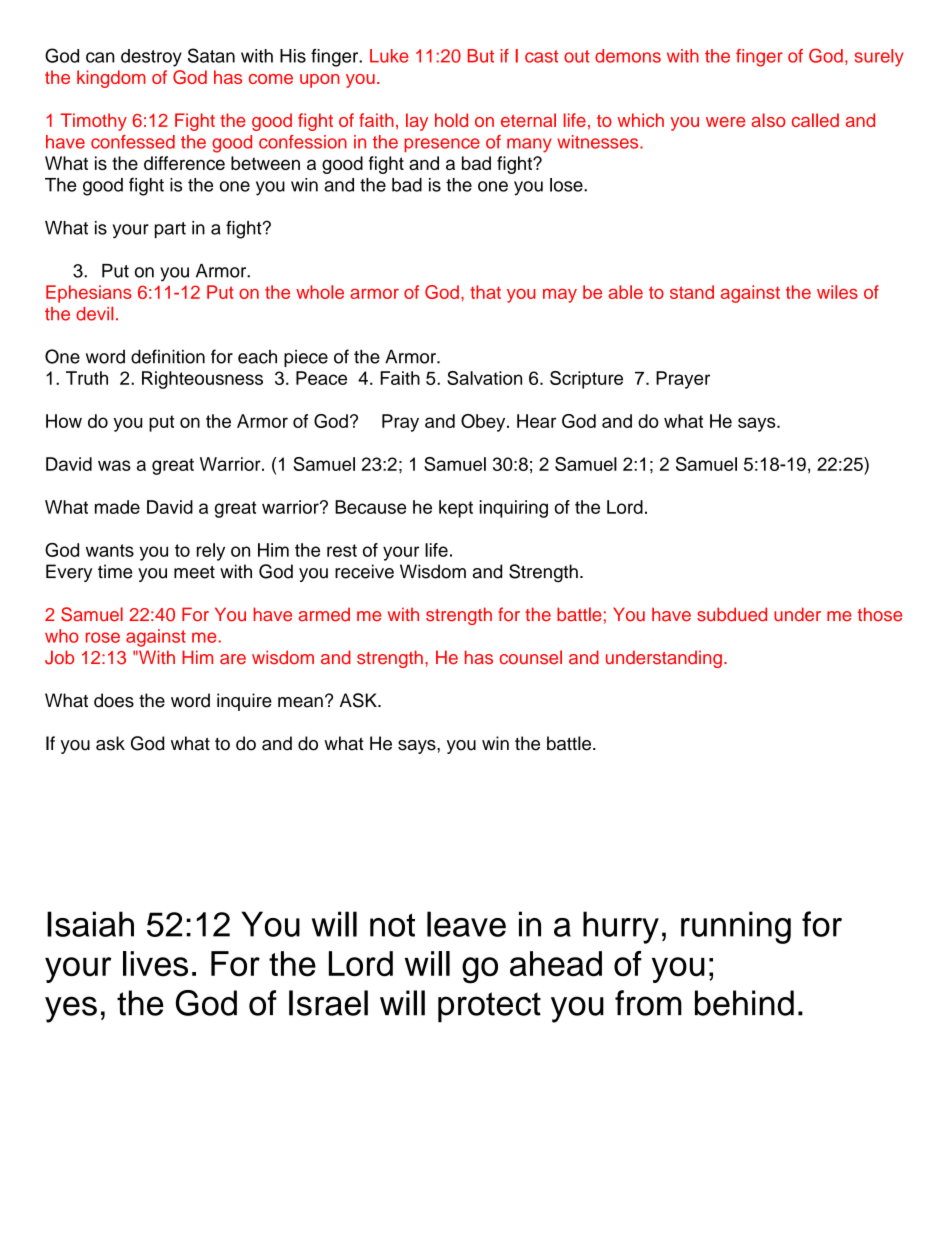  I want to click on protect, so click(489, 1007).
